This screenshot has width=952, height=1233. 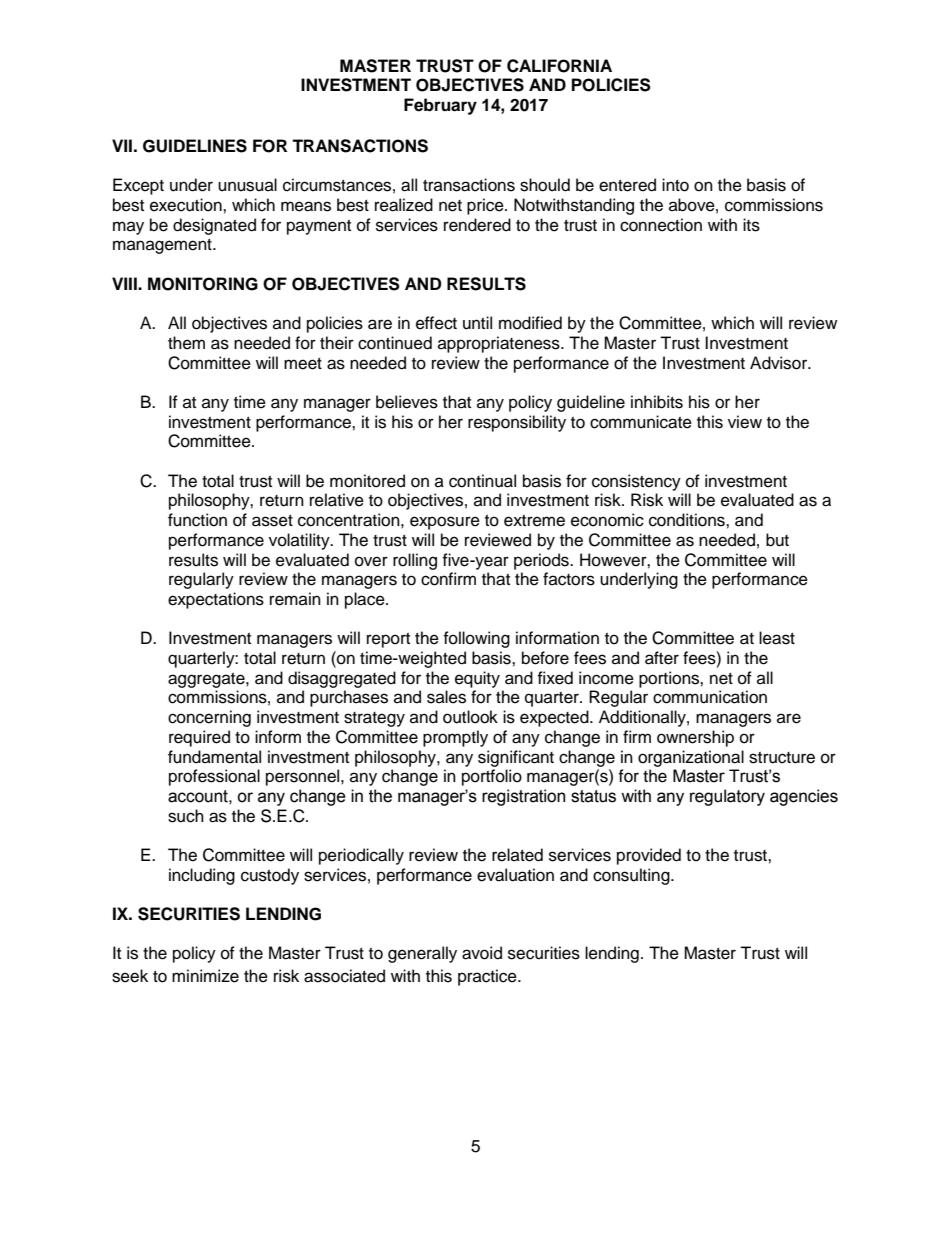 What do you see at coordinates (216, 600) in the screenshot?
I see `expectations` at bounding box center [216, 600].
